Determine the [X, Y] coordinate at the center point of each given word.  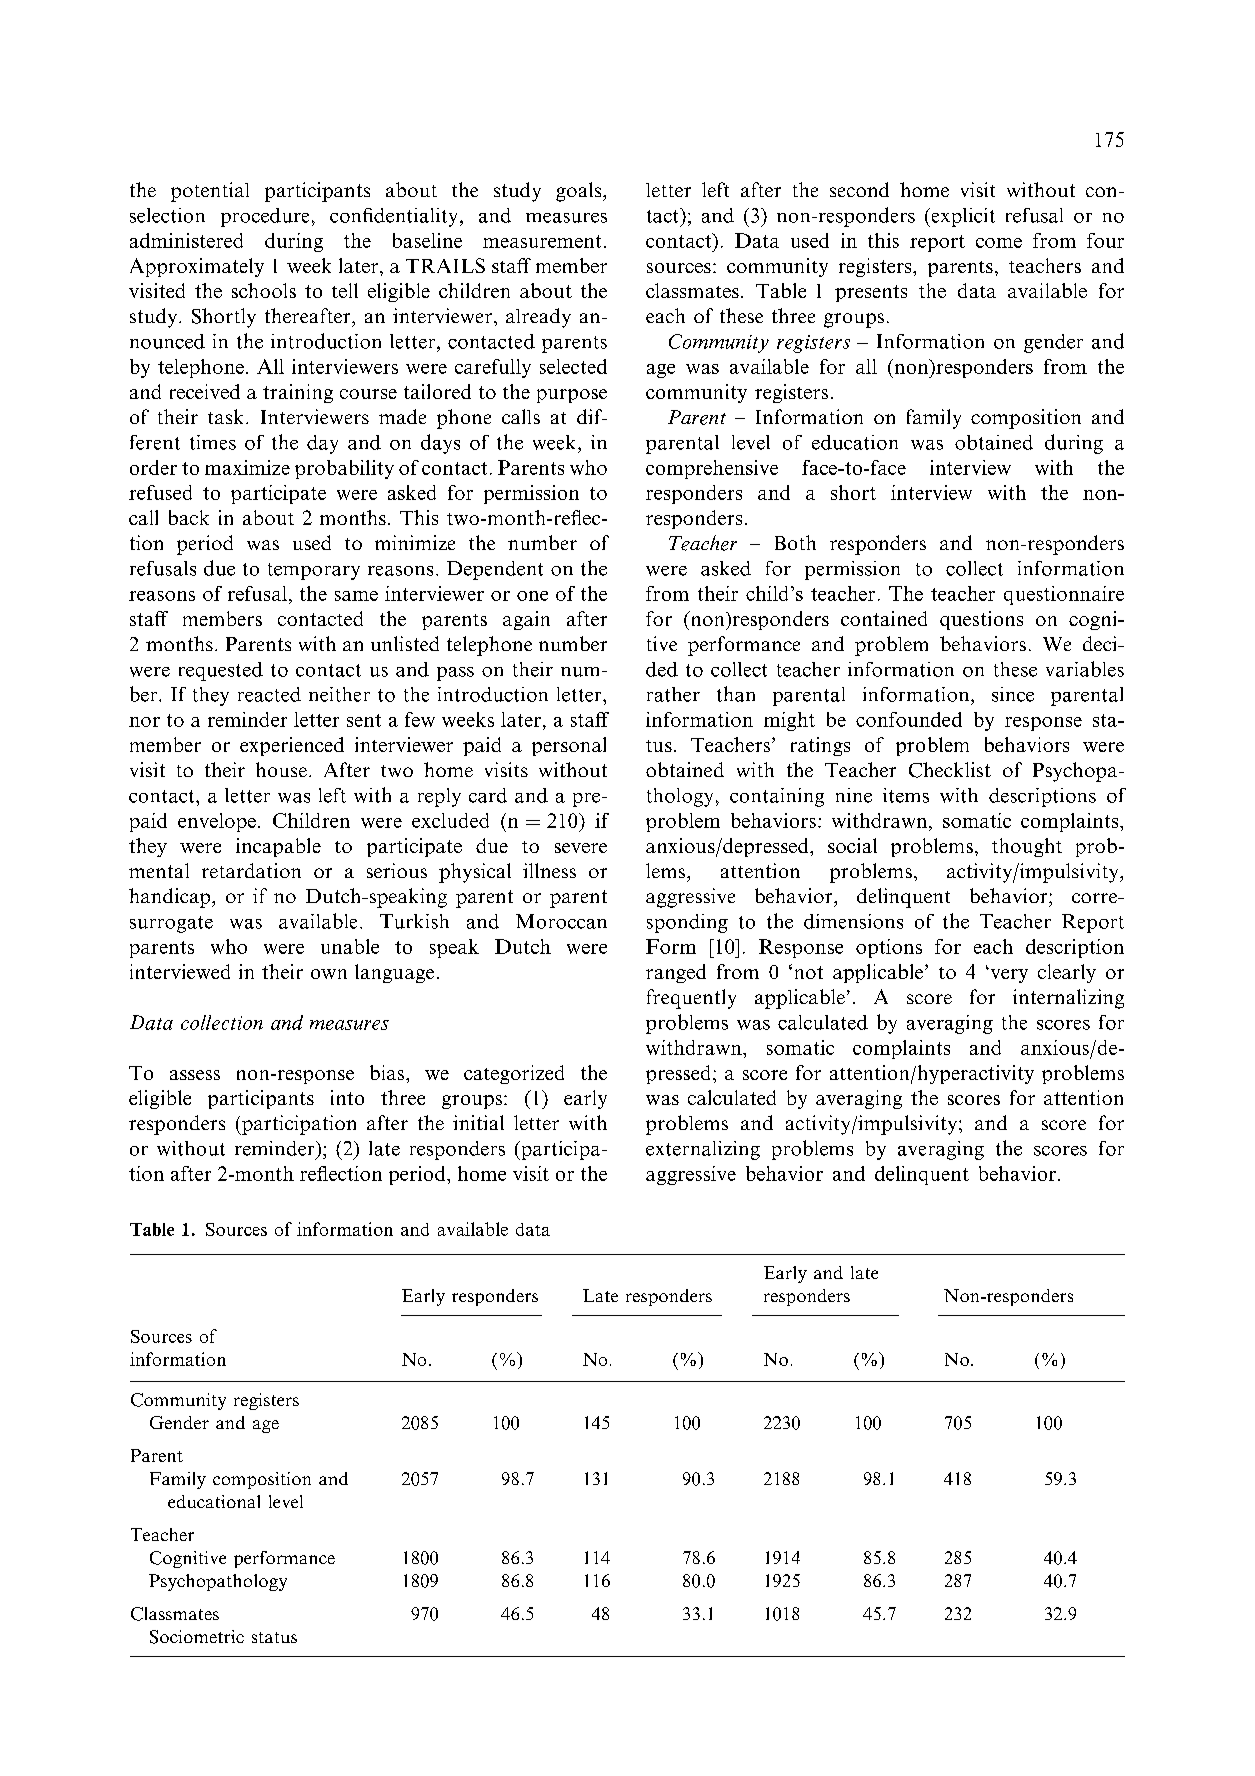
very [1008, 975]
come [999, 243]
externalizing [703, 1150]
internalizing [1068, 999]
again [526, 620]
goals [580, 192]
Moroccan [561, 921]
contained [884, 618]
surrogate [171, 924]
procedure [265, 217]
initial [478, 1122]
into [347, 1097]
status [274, 1637]
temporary [314, 571]
